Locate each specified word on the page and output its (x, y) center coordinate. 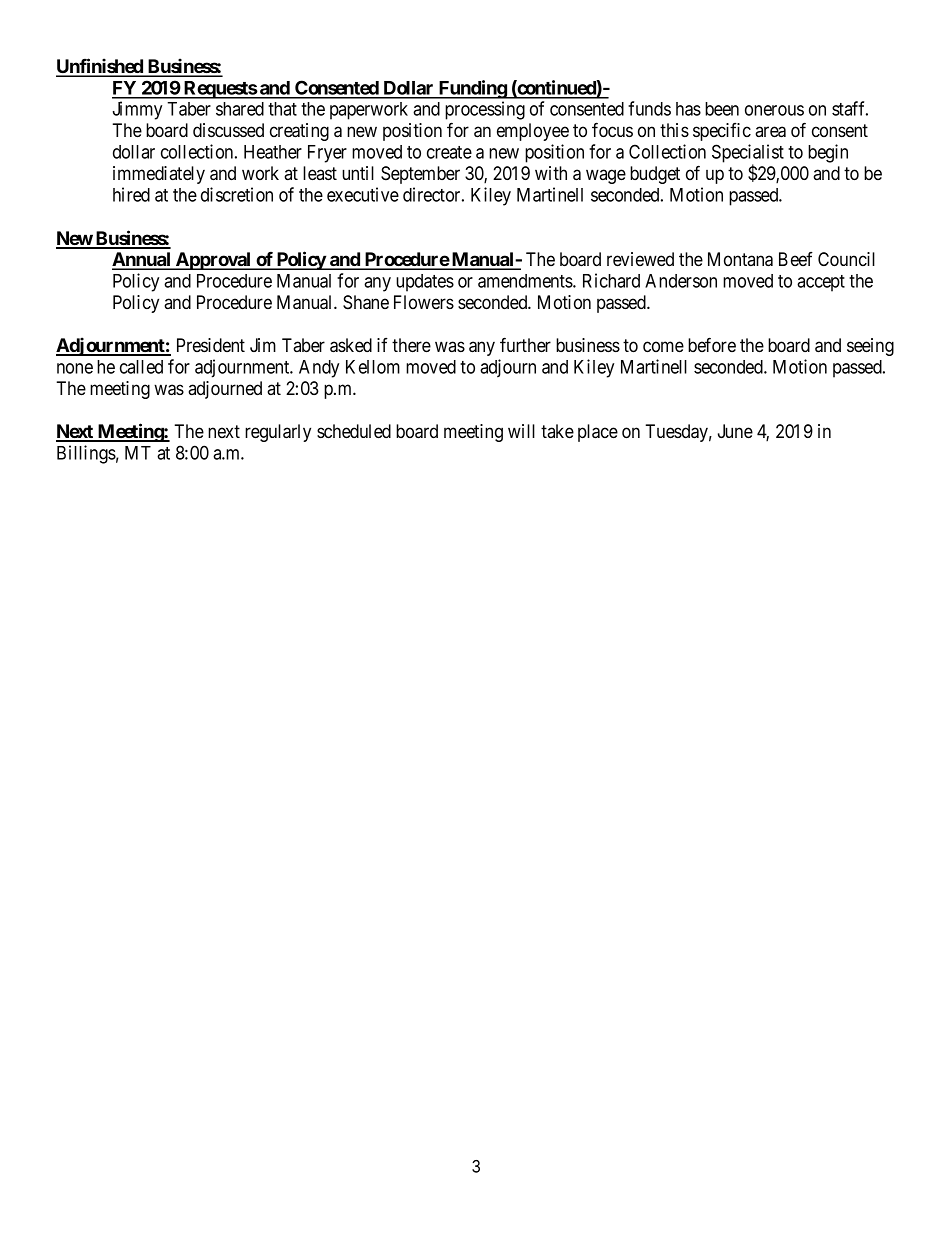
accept (821, 283)
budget (655, 175)
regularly (278, 433)
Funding (472, 89)
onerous (774, 110)
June (735, 431)
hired (131, 194)
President (211, 345)
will (521, 431)
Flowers (424, 302)
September (420, 175)
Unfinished (100, 67)
